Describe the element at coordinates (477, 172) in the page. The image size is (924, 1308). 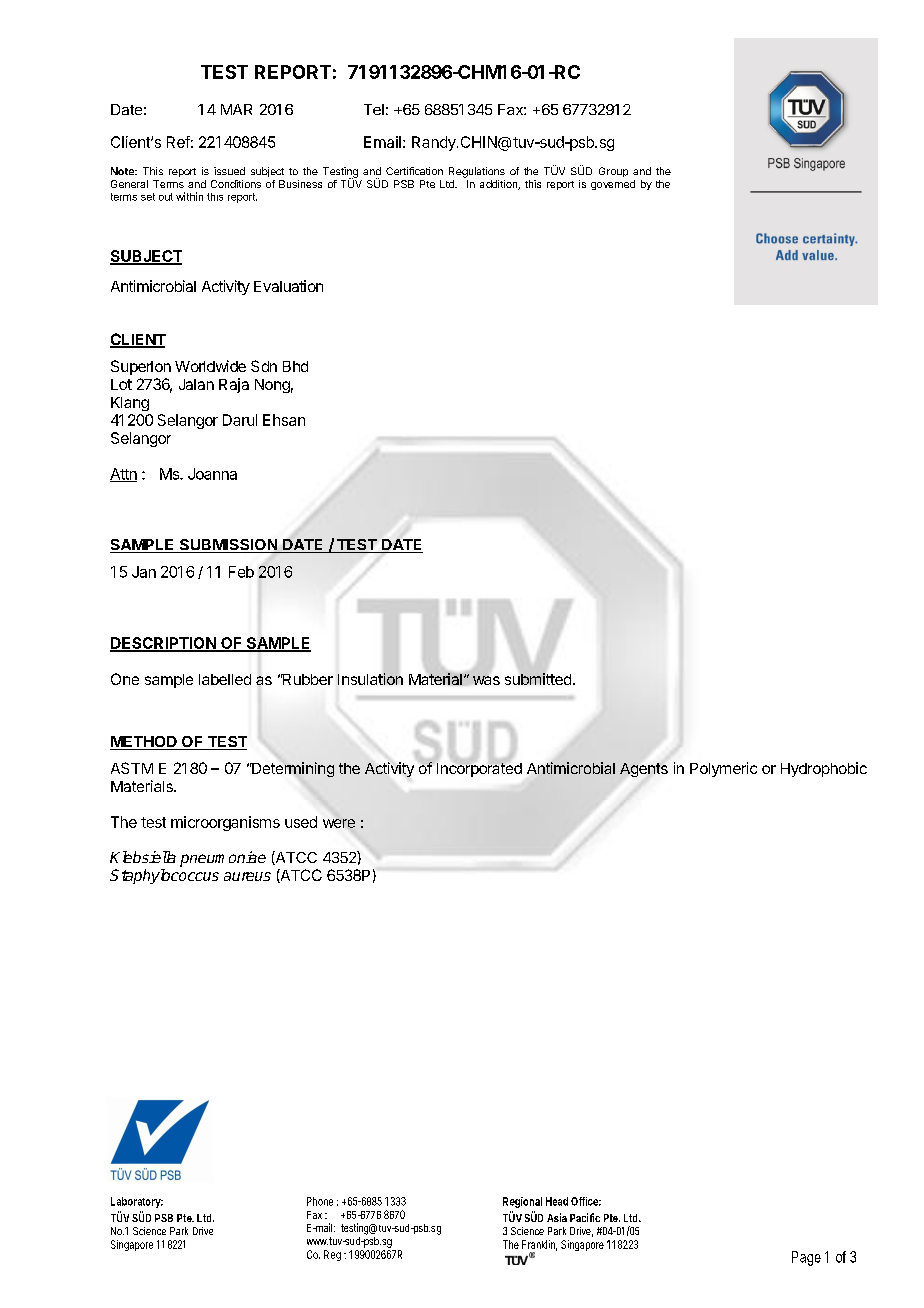
I see `Regulations` at that location.
